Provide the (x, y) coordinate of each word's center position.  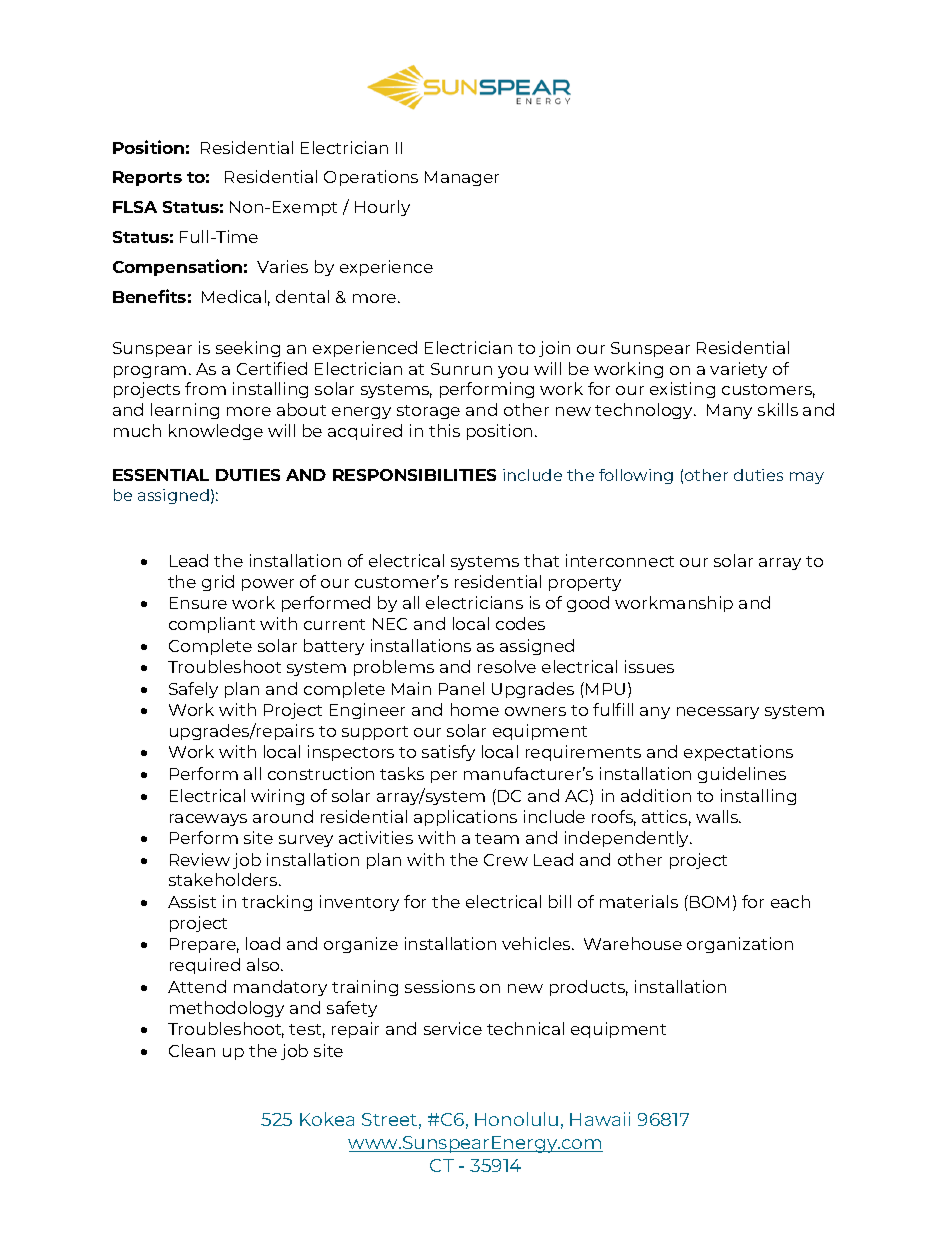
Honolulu (516, 1119)
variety (738, 370)
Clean (192, 1050)
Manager (462, 178)
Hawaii (600, 1119)
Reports (147, 178)
